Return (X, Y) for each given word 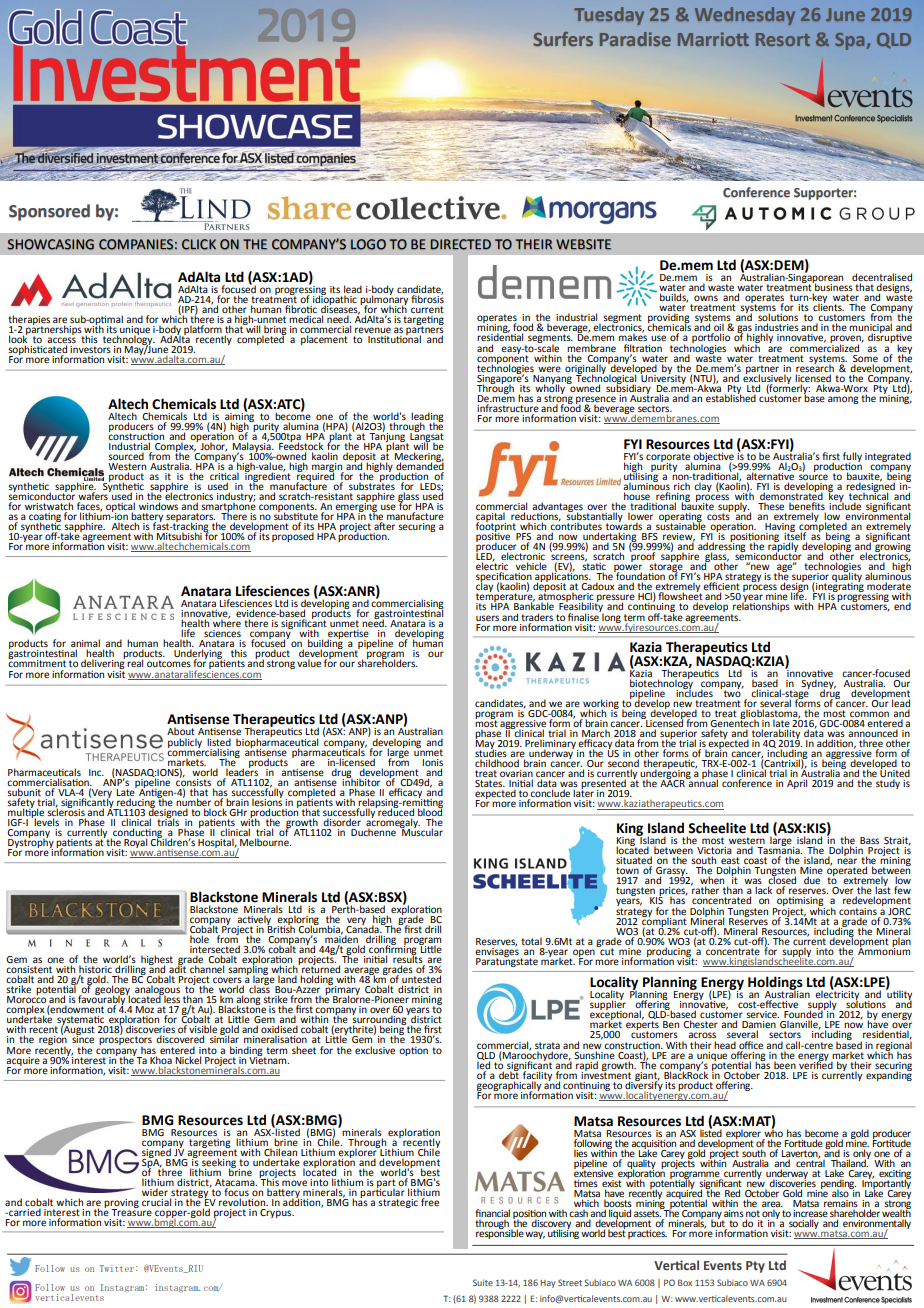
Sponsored (49, 212)
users (487, 618)
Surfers (563, 39)
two (732, 692)
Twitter (117, 1268)
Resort (783, 39)
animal (85, 644)
